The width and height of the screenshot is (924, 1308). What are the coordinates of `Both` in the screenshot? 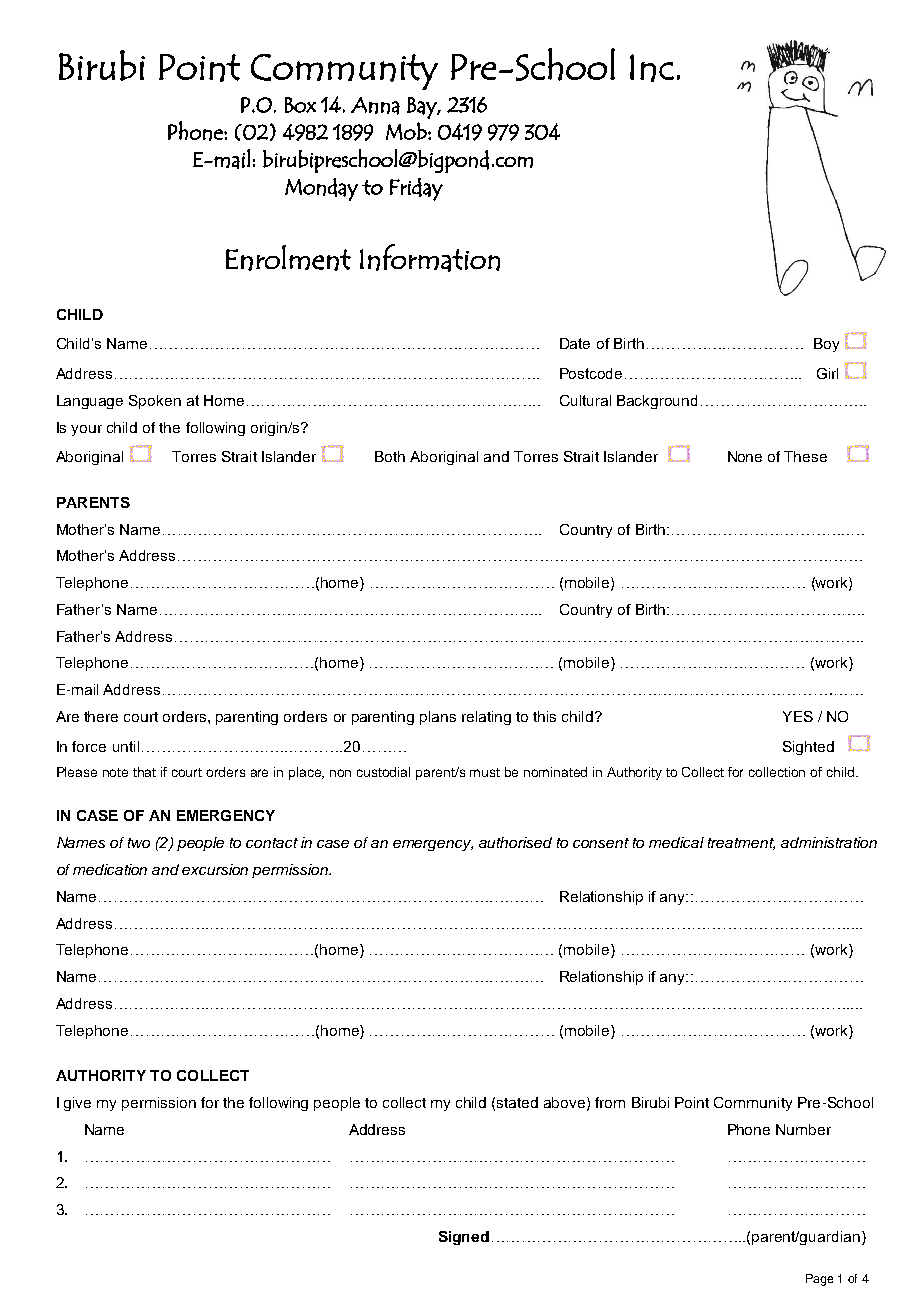 It's located at (390, 456).
